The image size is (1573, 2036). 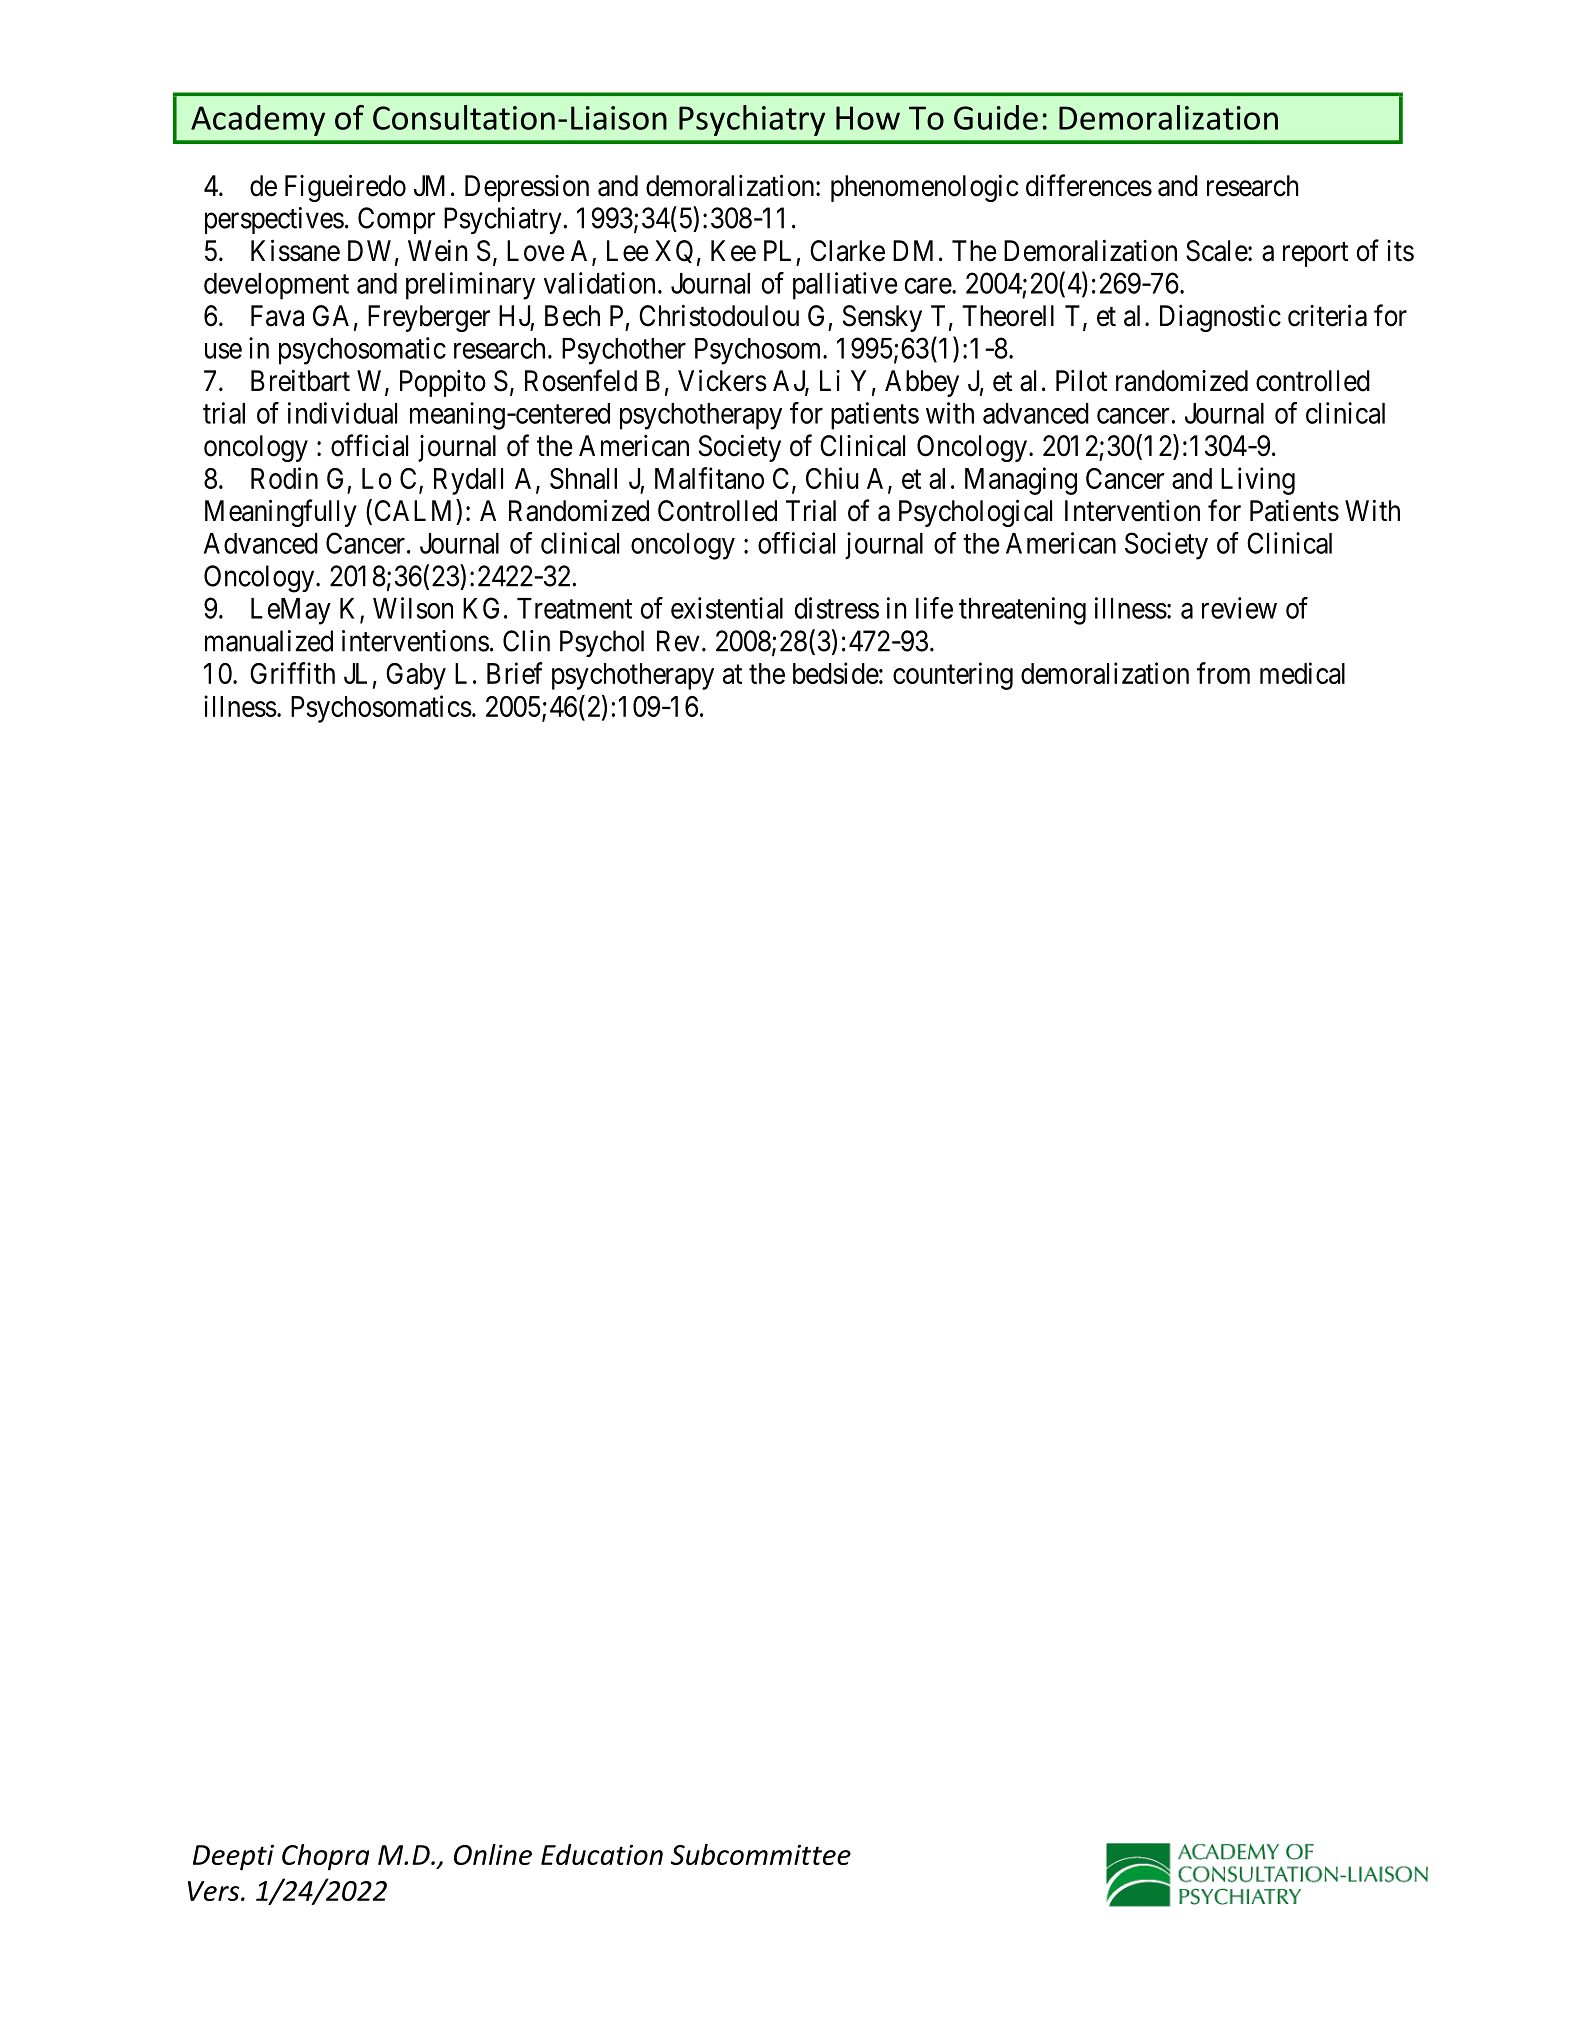 I want to click on review, so click(x=1239, y=608).
